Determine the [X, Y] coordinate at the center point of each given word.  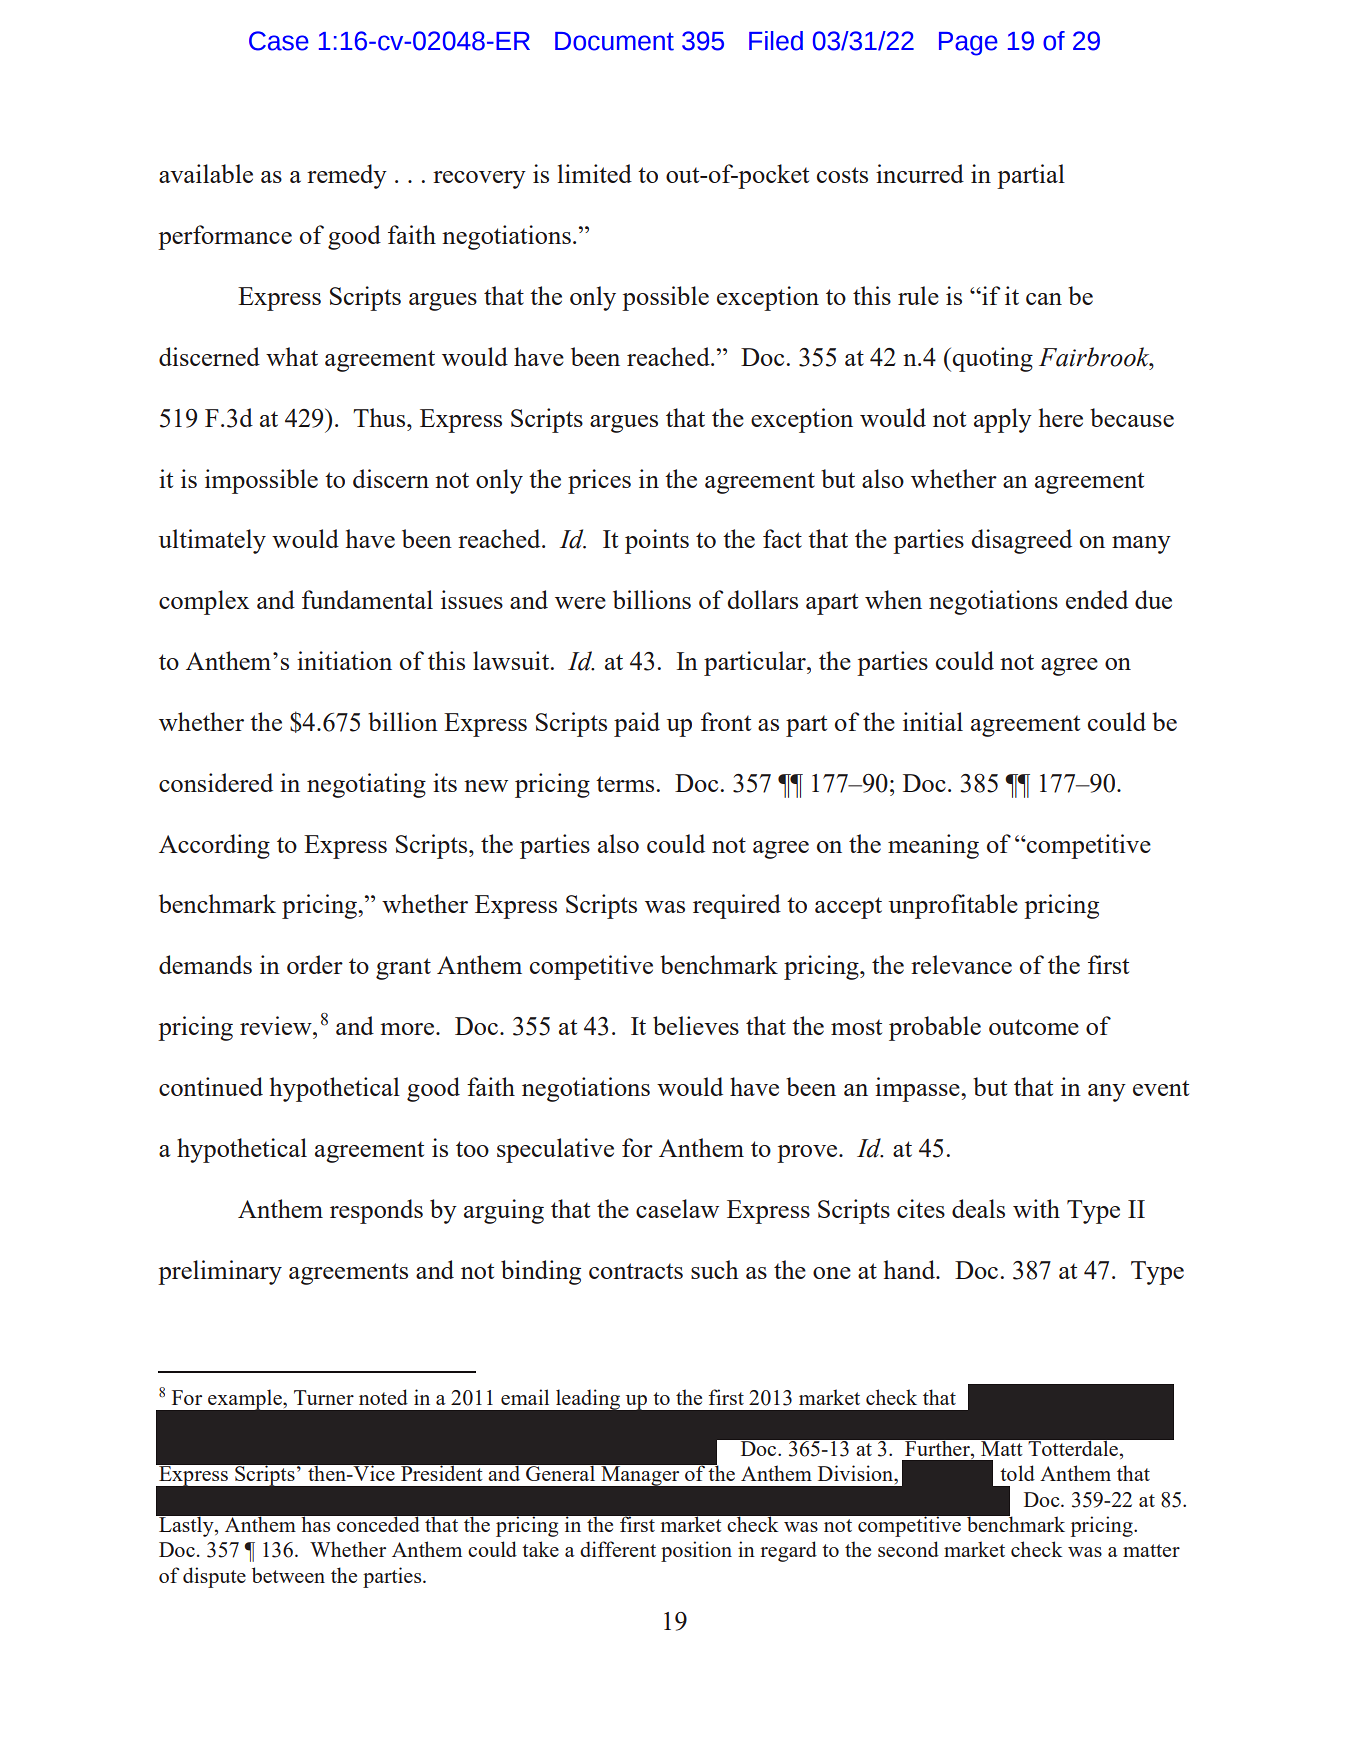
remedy [347, 176]
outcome [1034, 1027]
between [288, 1575]
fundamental [367, 599]
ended [1097, 599]
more [408, 1029]
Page [968, 44]
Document [614, 41]
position [696, 1551]
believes [696, 1025]
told [1017, 1473]
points [657, 541]
